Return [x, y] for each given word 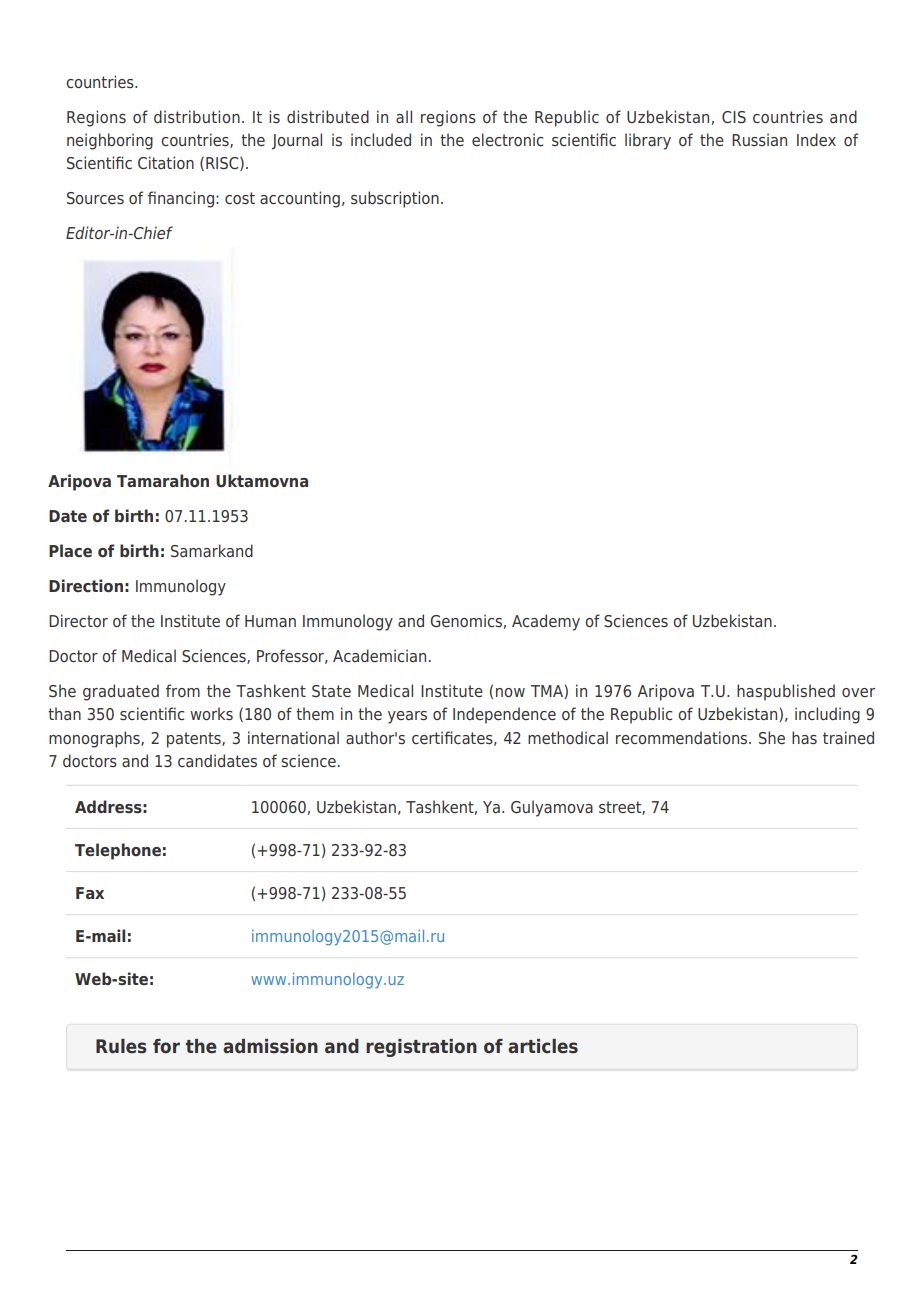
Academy [546, 622]
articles [543, 1046]
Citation [166, 162]
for [166, 1046]
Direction [86, 586]
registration [421, 1048]
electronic [507, 139]
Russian [759, 140]
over [858, 692]
